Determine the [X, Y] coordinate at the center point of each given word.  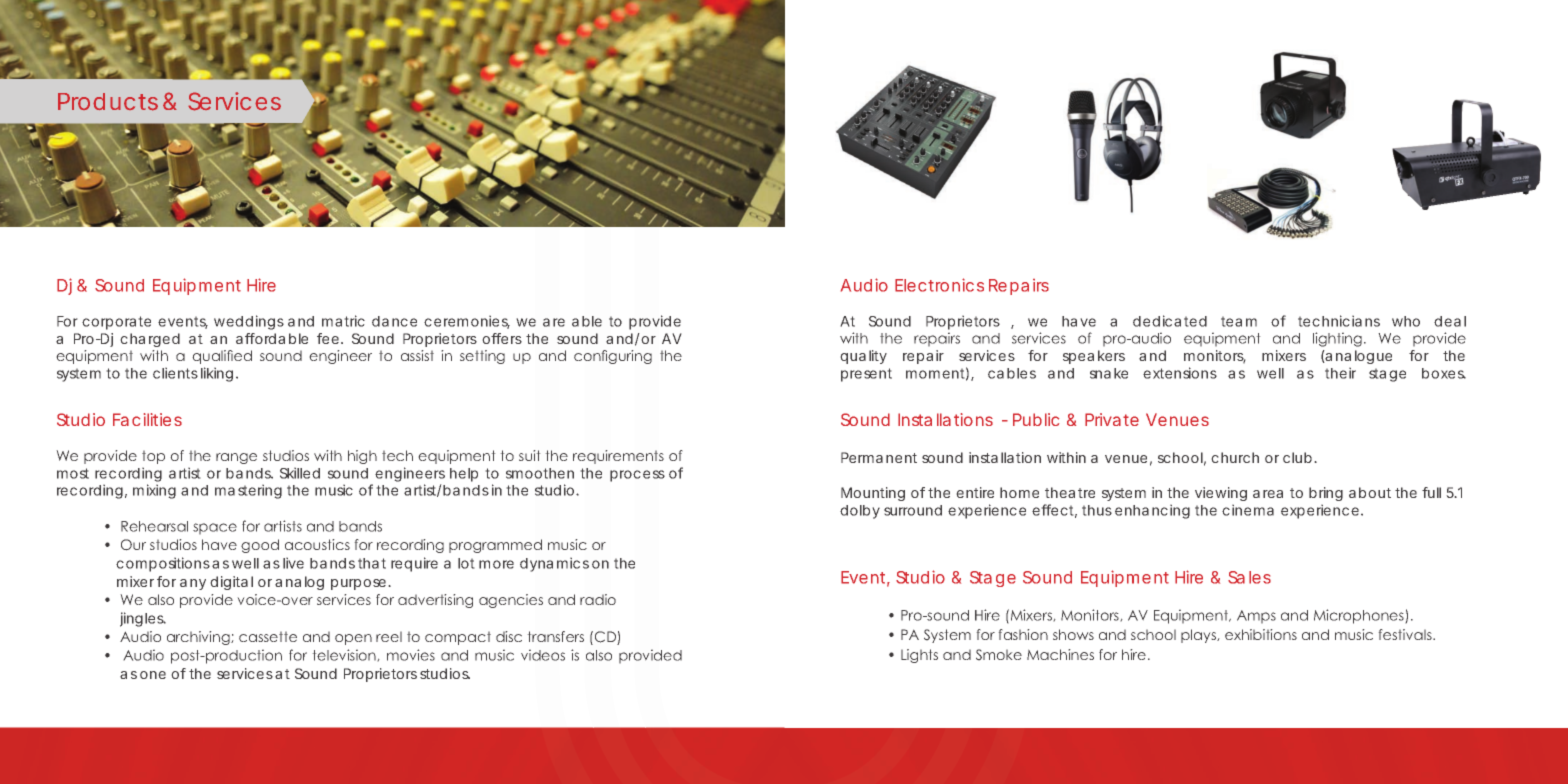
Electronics [939, 285]
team [1239, 321]
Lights [919, 656]
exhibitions [1261, 634]
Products [108, 102]
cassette [268, 636]
